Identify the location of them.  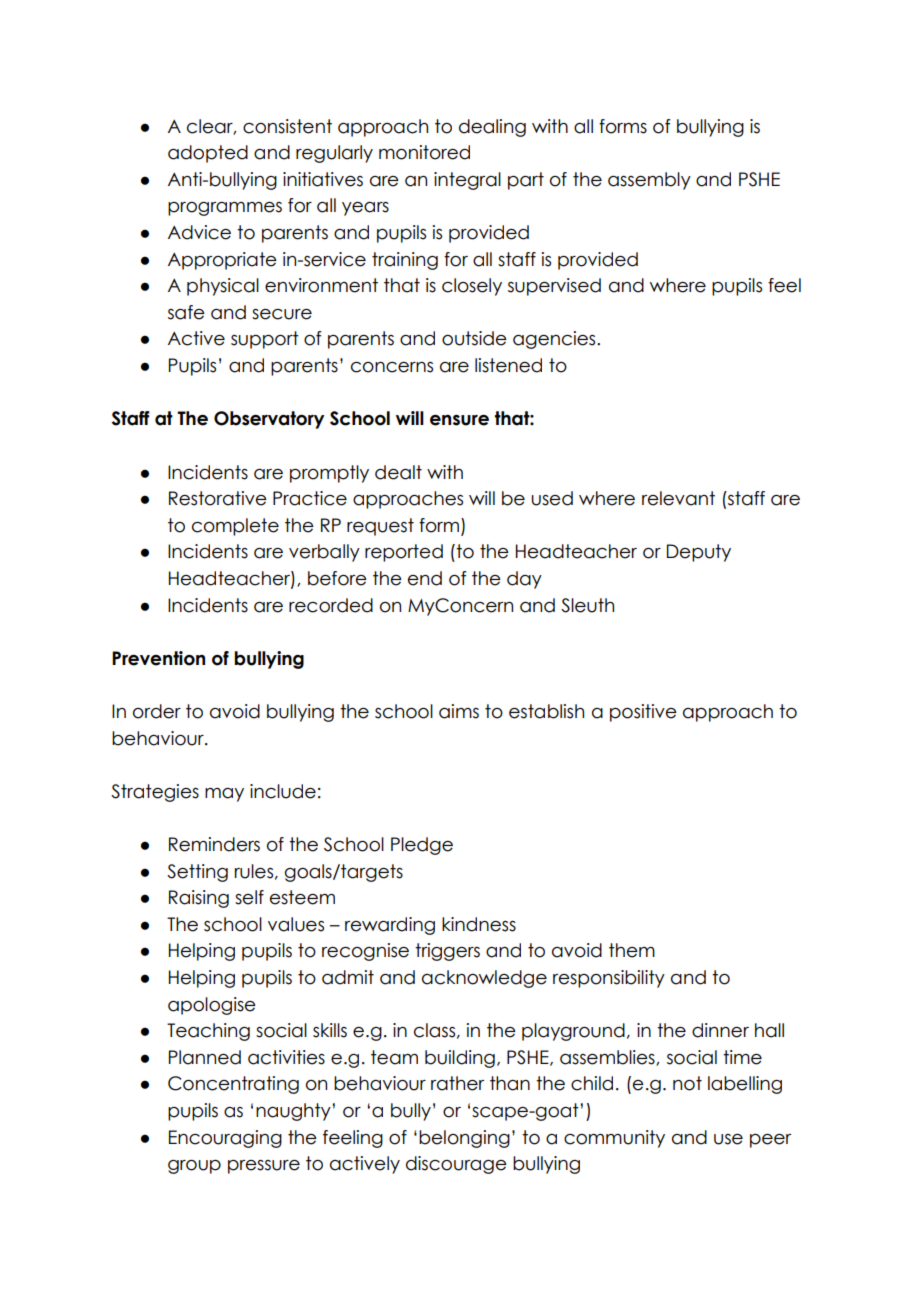
(632, 950).
